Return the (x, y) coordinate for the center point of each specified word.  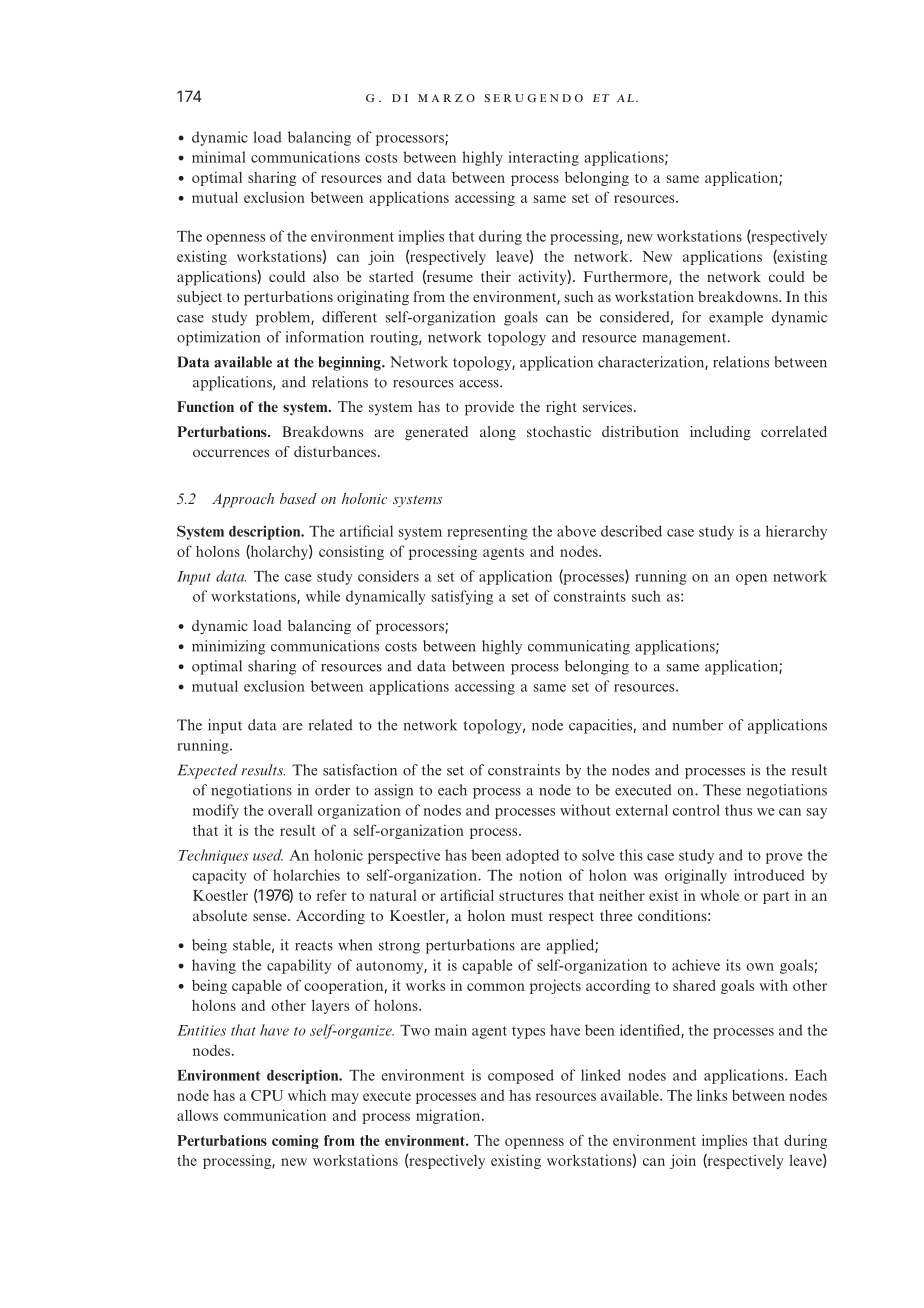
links (712, 1095)
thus (738, 810)
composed (521, 1076)
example (736, 318)
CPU (267, 1095)
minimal (219, 157)
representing (487, 532)
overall (290, 810)
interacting (543, 158)
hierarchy (796, 532)
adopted (532, 856)
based (298, 498)
